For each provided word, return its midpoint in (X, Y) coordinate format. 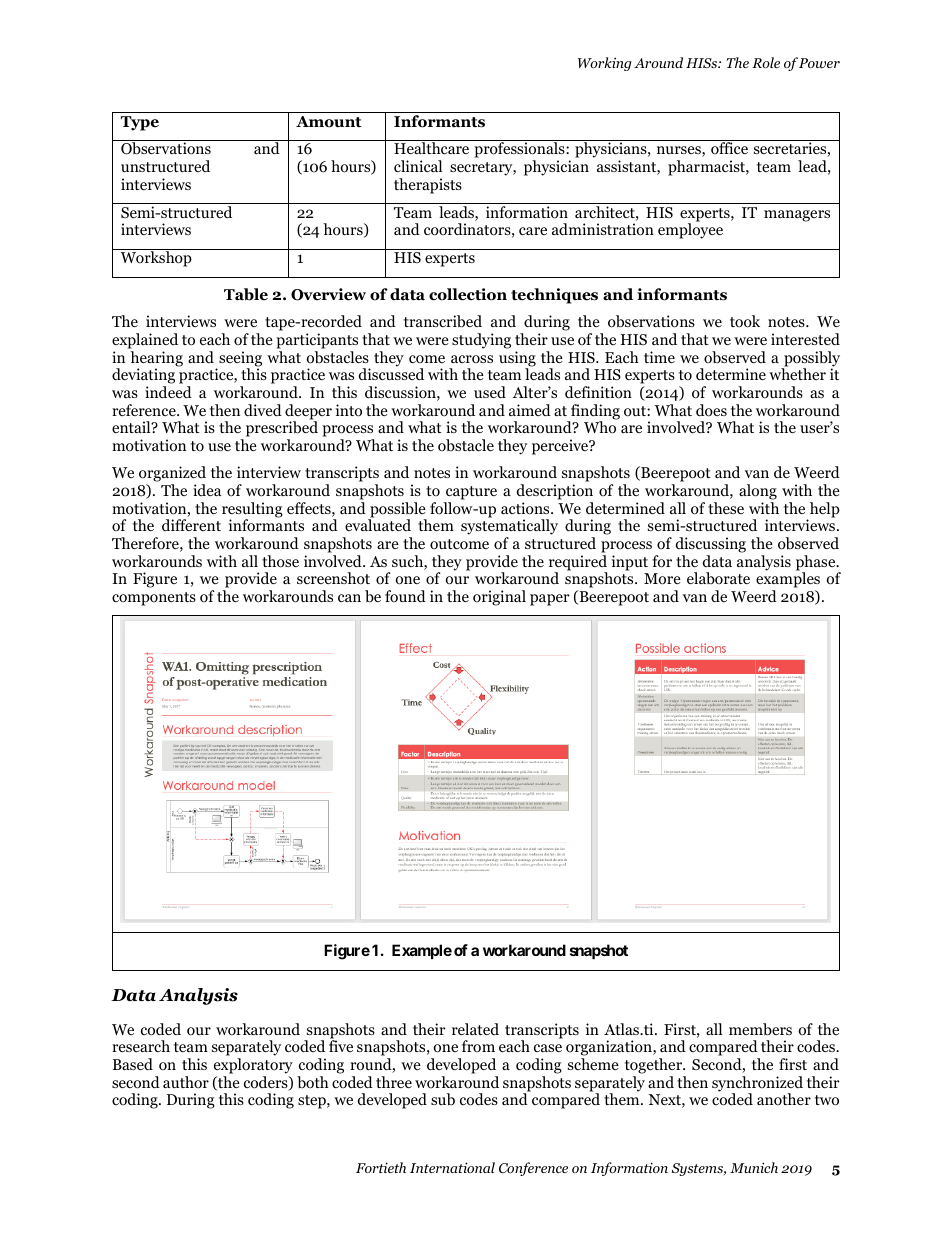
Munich (754, 1167)
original (499, 598)
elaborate (718, 578)
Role (766, 62)
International (452, 1167)
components (154, 599)
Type (140, 123)
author (186, 1082)
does (711, 410)
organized (172, 474)
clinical (418, 166)
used (490, 392)
